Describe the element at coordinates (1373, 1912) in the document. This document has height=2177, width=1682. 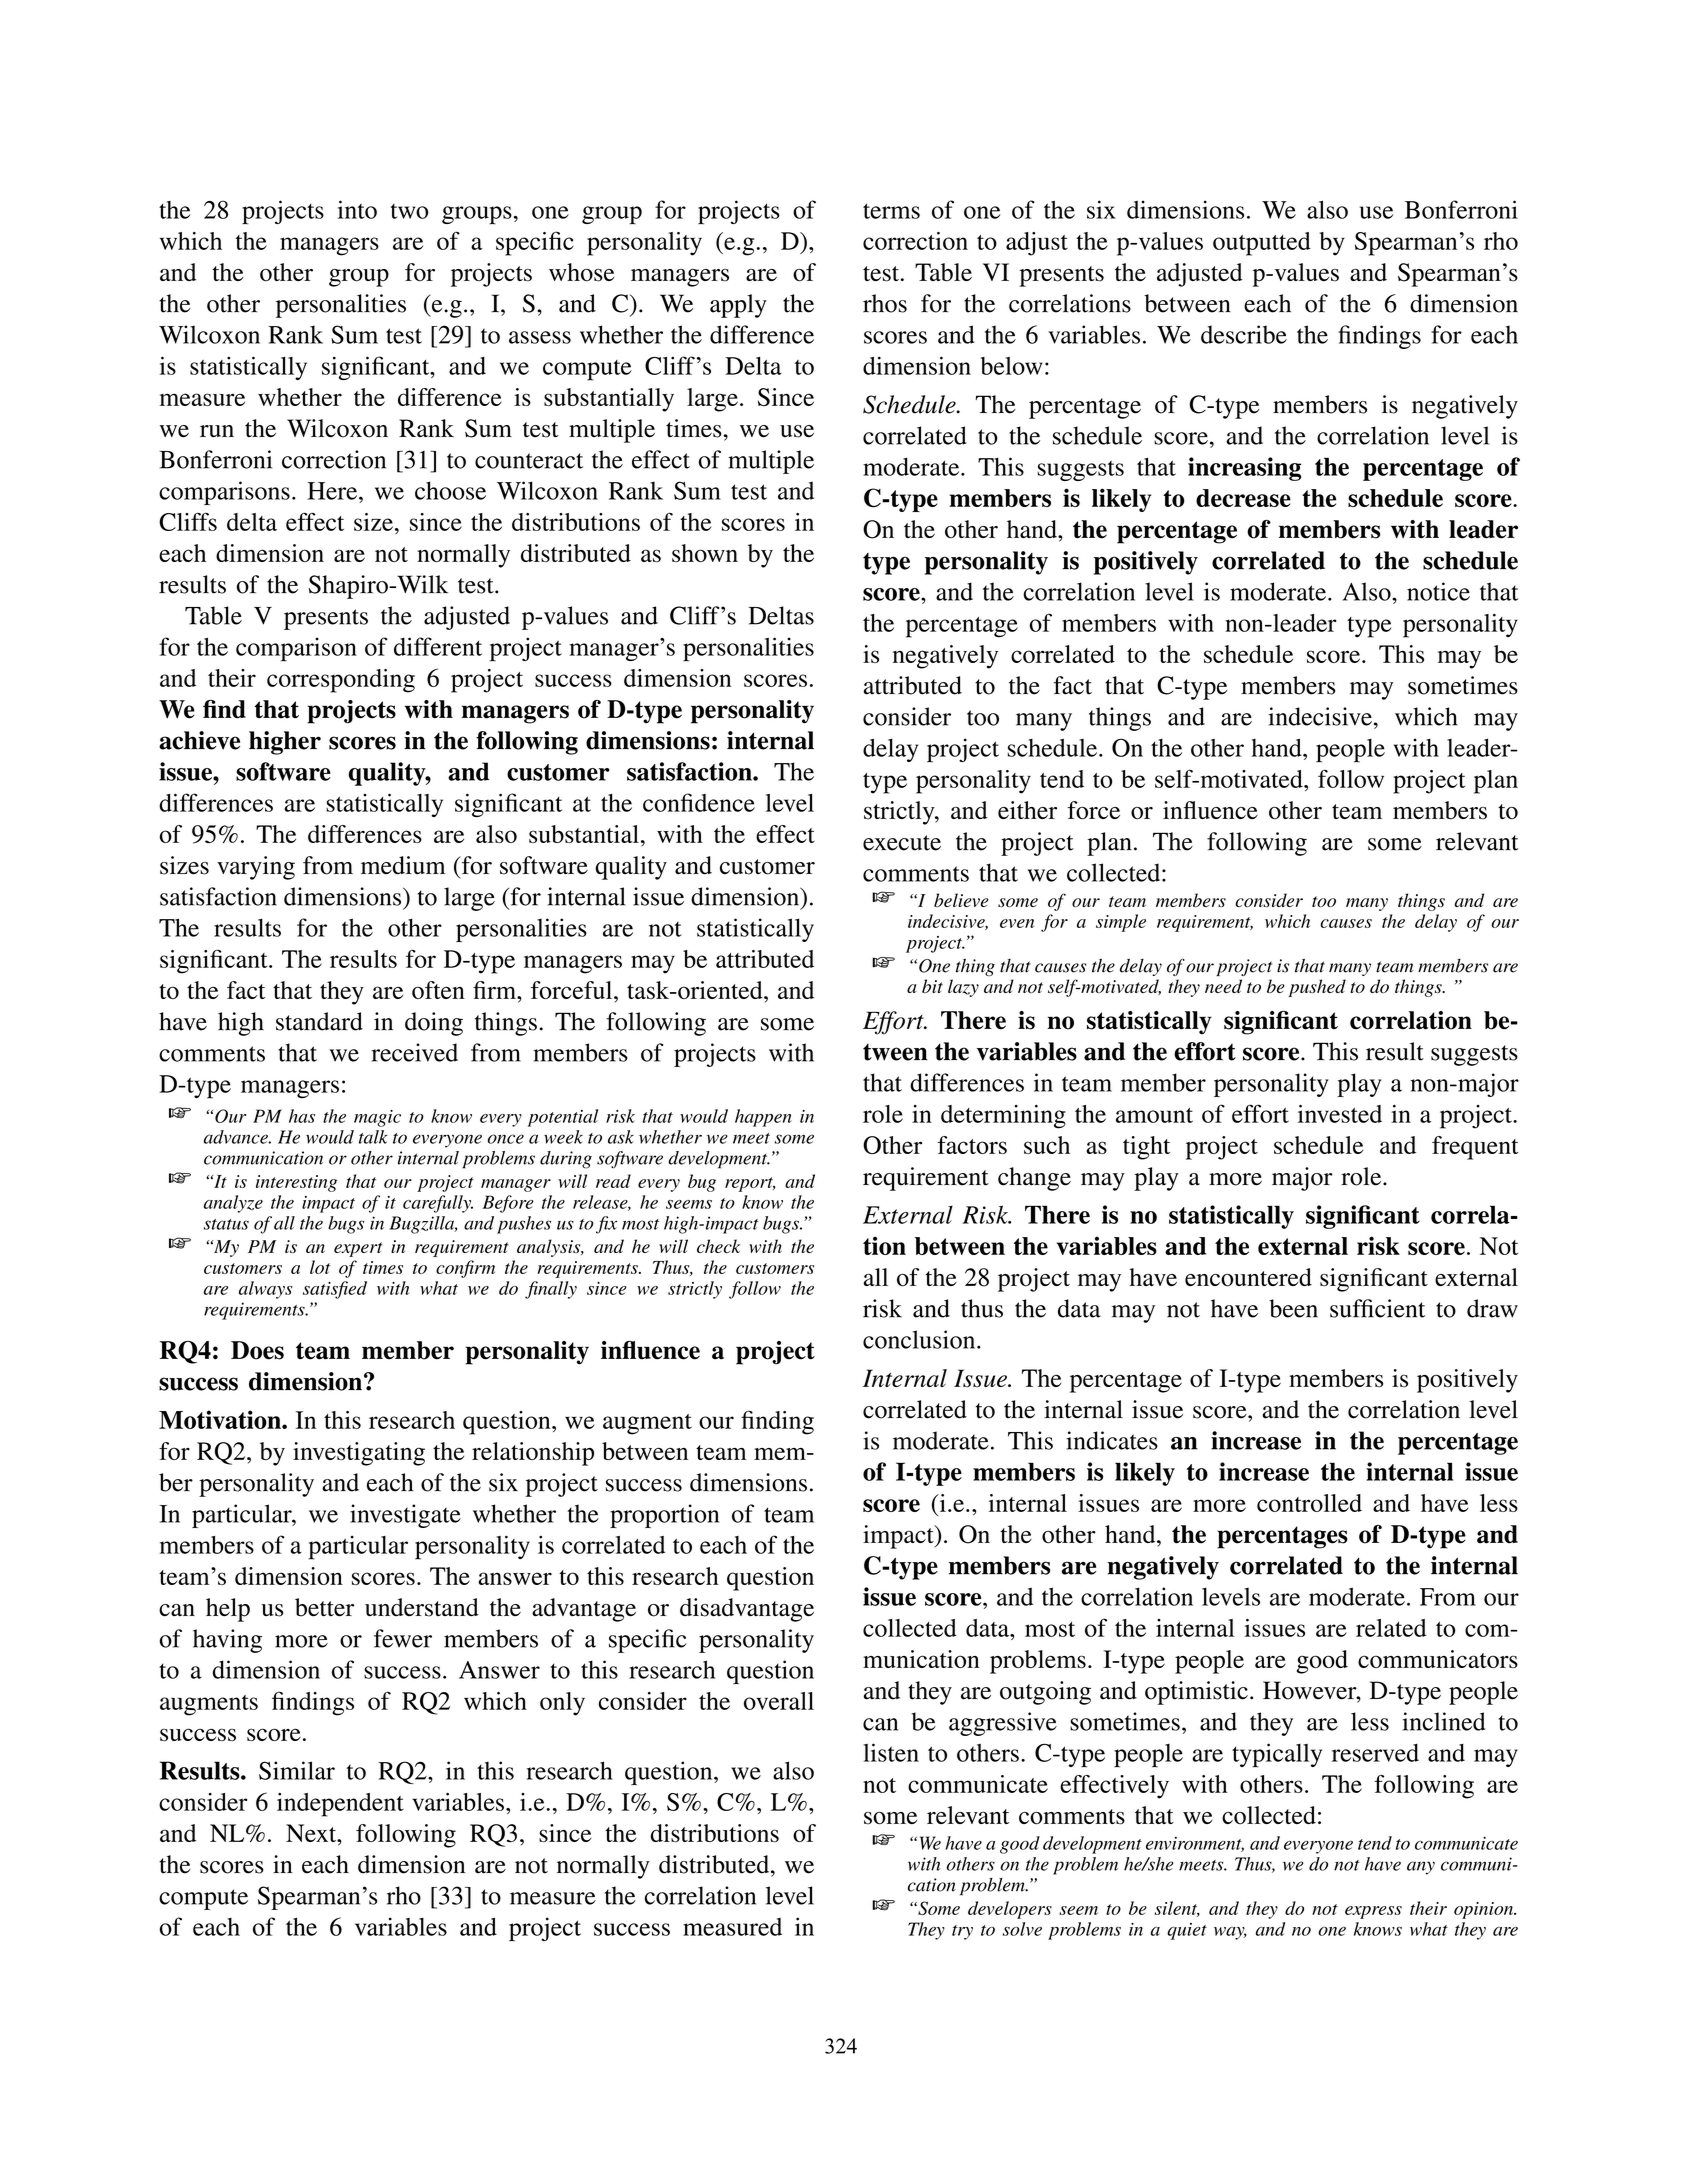
I see `express` at that location.
